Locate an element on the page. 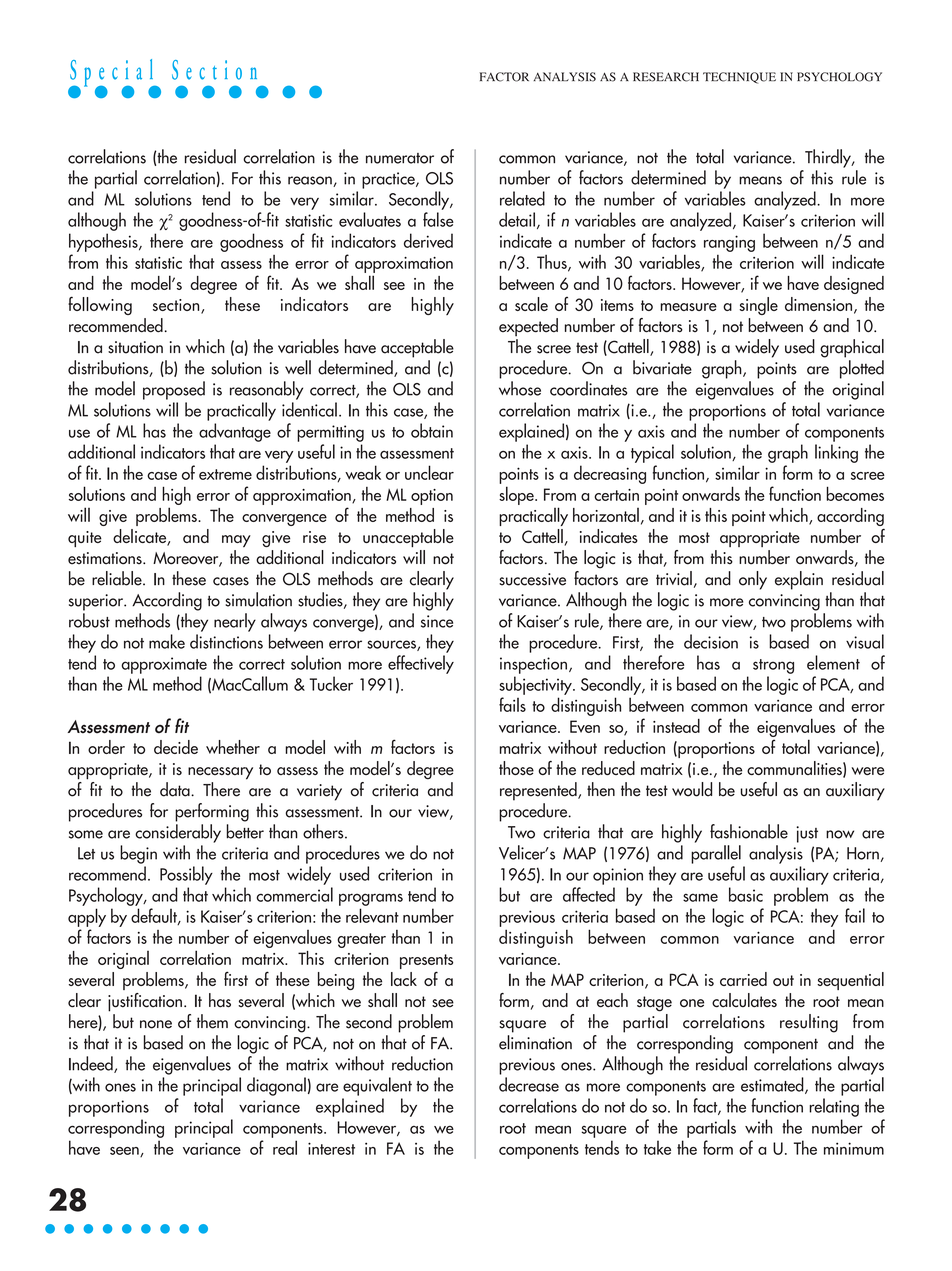 The height and width of the document is (1271, 952). proposed is located at coordinates (174, 390).
